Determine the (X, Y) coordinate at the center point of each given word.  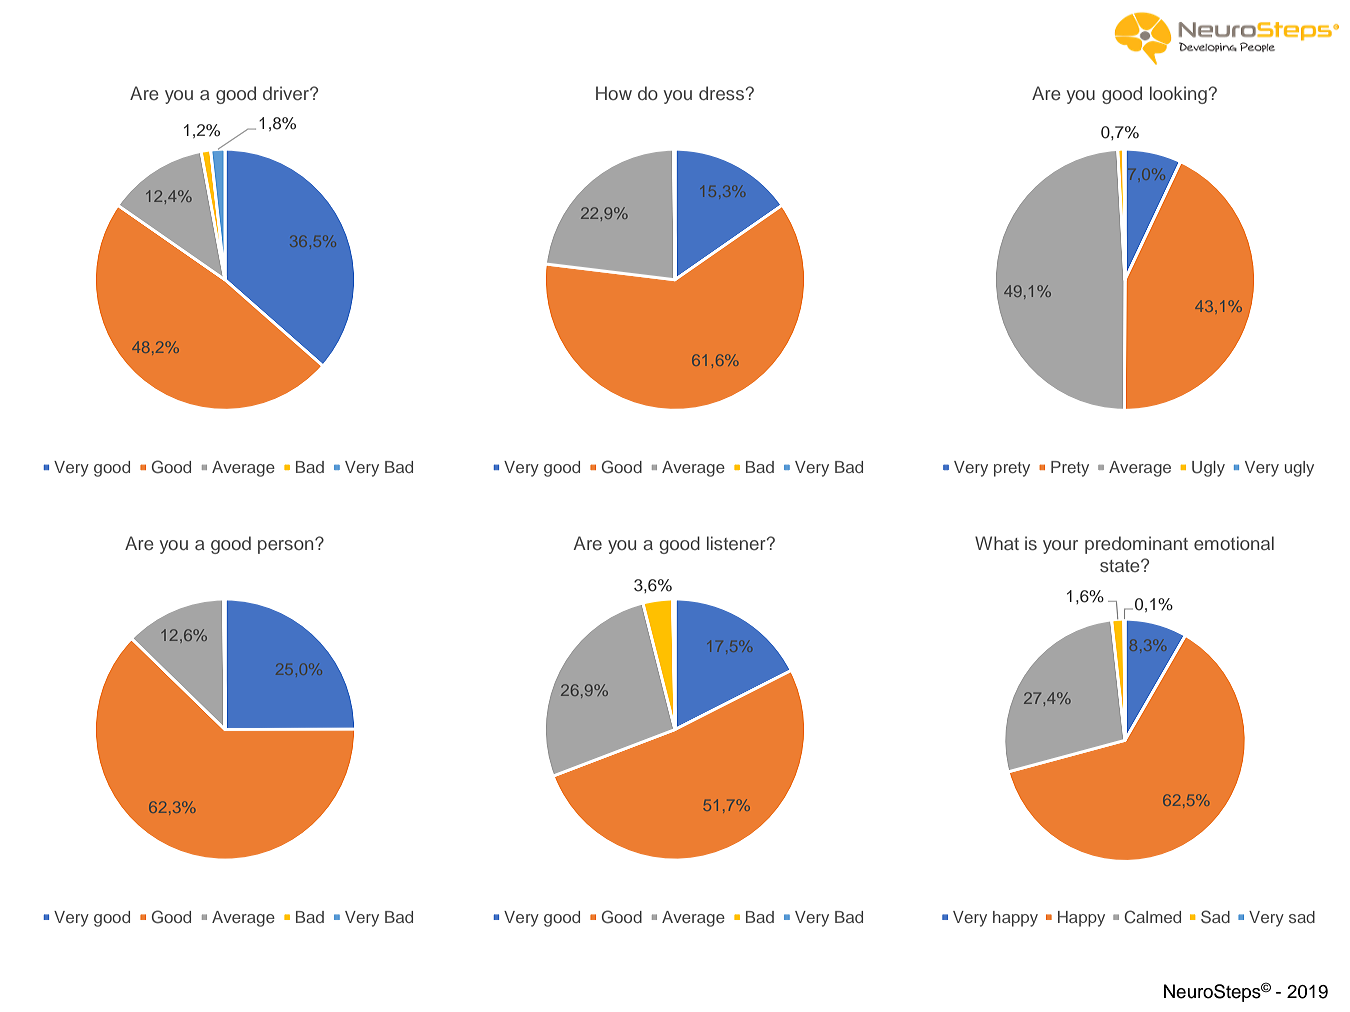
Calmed (1152, 917)
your (1060, 547)
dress (721, 93)
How (614, 93)
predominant (1136, 545)
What (997, 543)
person (287, 546)
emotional (1234, 543)
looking (1178, 95)
